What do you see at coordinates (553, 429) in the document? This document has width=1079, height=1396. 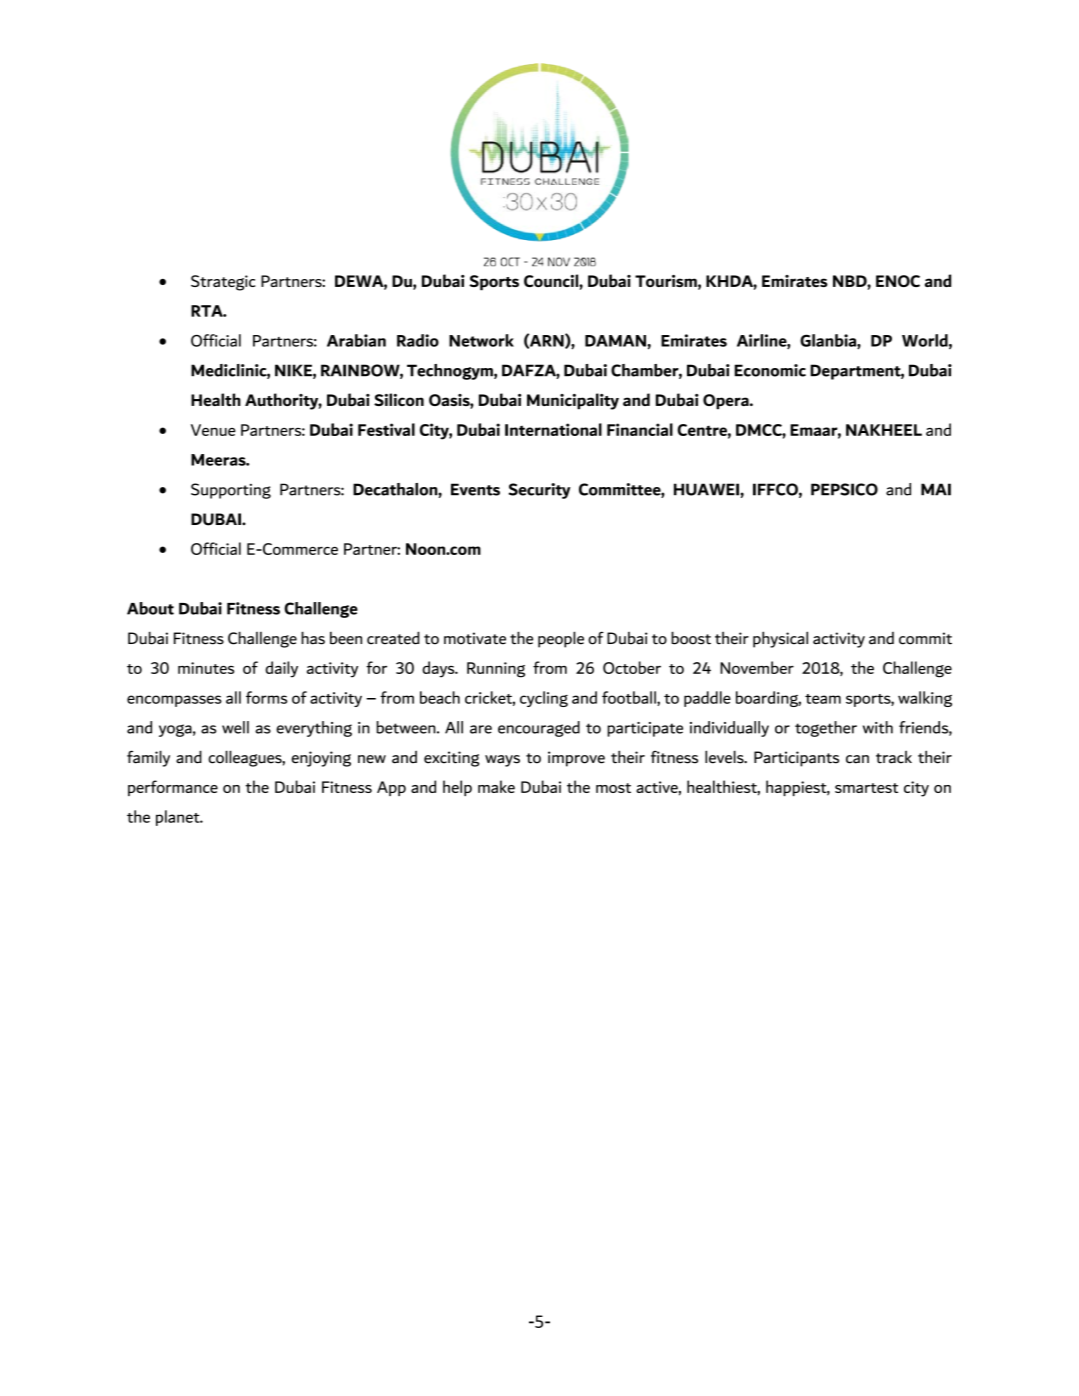 I see `International` at bounding box center [553, 429].
